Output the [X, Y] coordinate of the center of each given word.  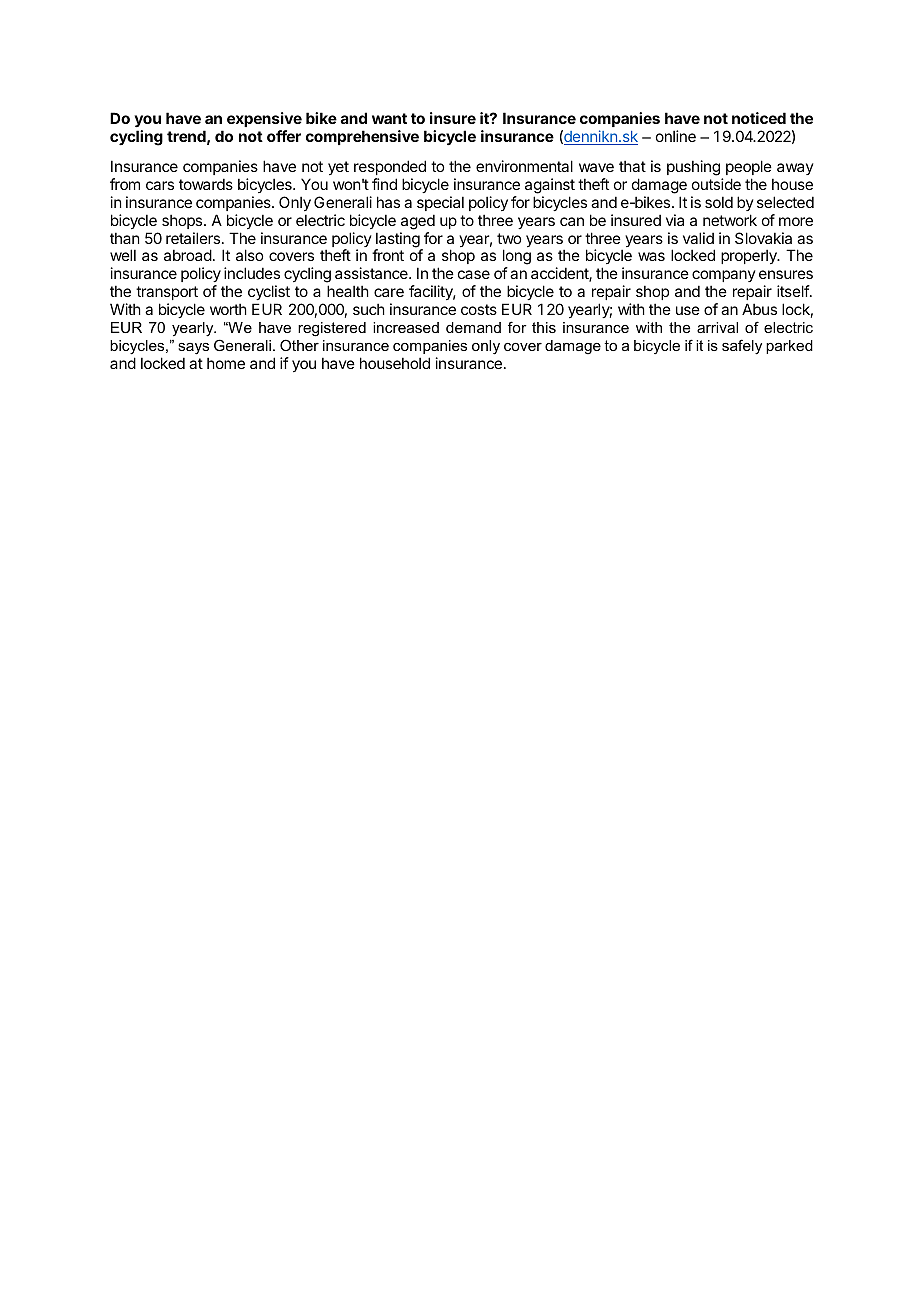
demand [473, 327]
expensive [264, 119]
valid [698, 238]
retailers [194, 238]
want [389, 118]
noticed [759, 118]
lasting [398, 241]
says [193, 349]
